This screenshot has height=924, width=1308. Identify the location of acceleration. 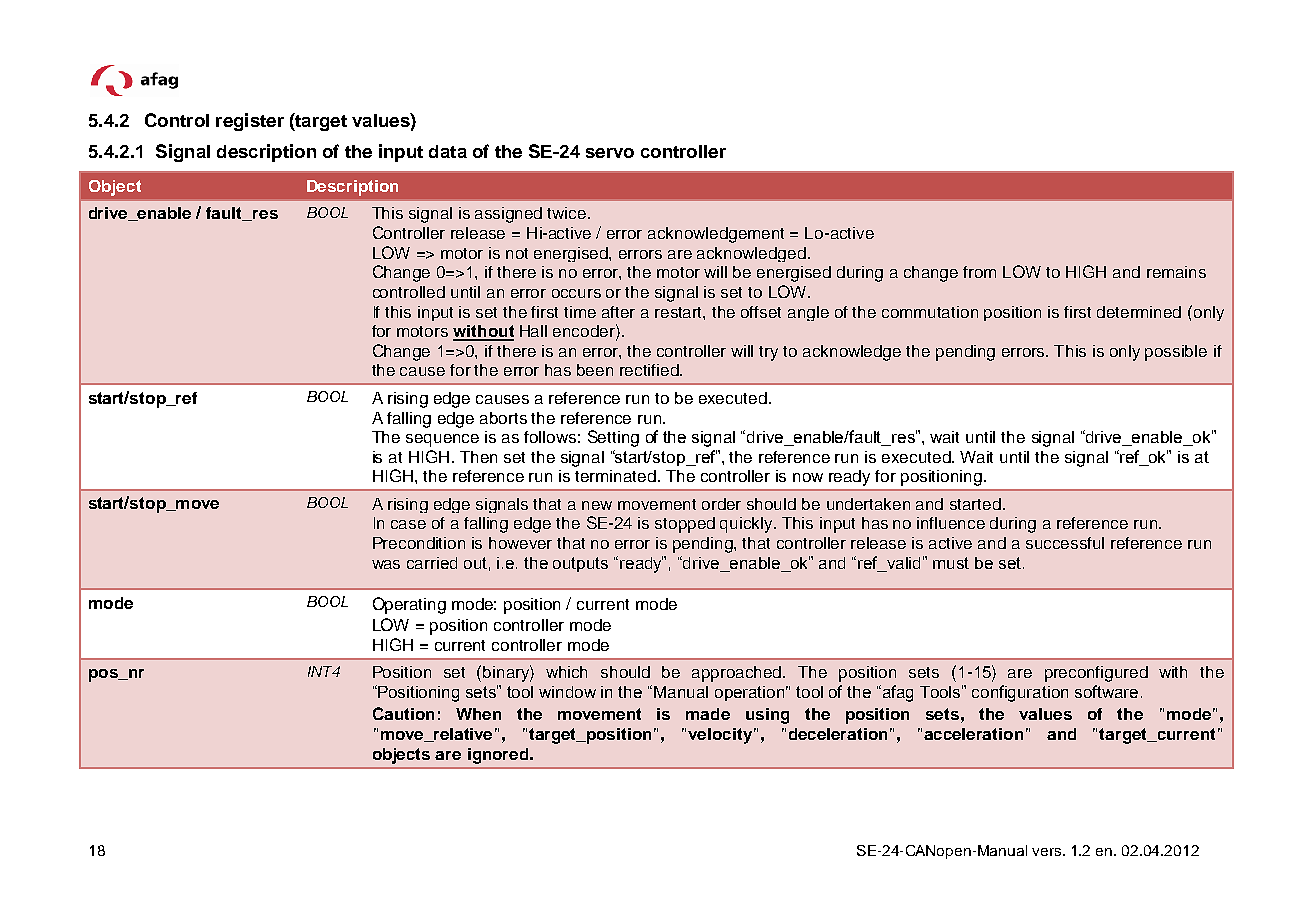
(973, 734).
